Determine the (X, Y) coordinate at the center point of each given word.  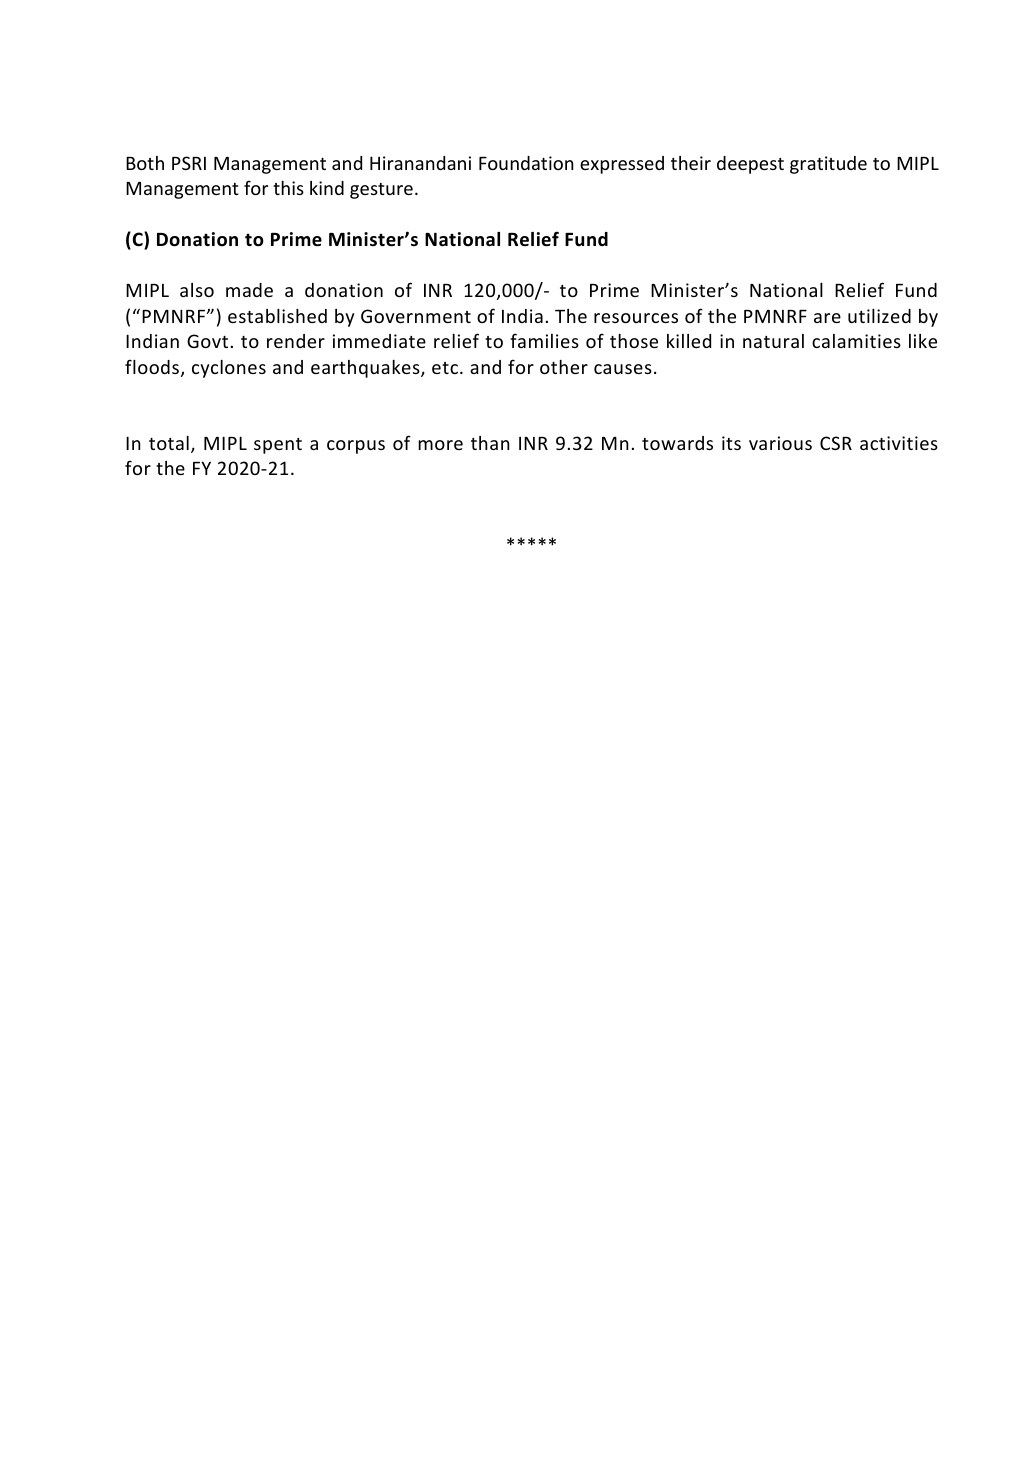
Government (416, 316)
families (544, 340)
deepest (750, 165)
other (564, 367)
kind (327, 188)
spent (278, 446)
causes (623, 369)
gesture (381, 191)
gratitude (828, 165)
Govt (207, 341)
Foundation (526, 163)
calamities (856, 341)
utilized (879, 316)
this (288, 188)
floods (152, 366)
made (249, 290)
